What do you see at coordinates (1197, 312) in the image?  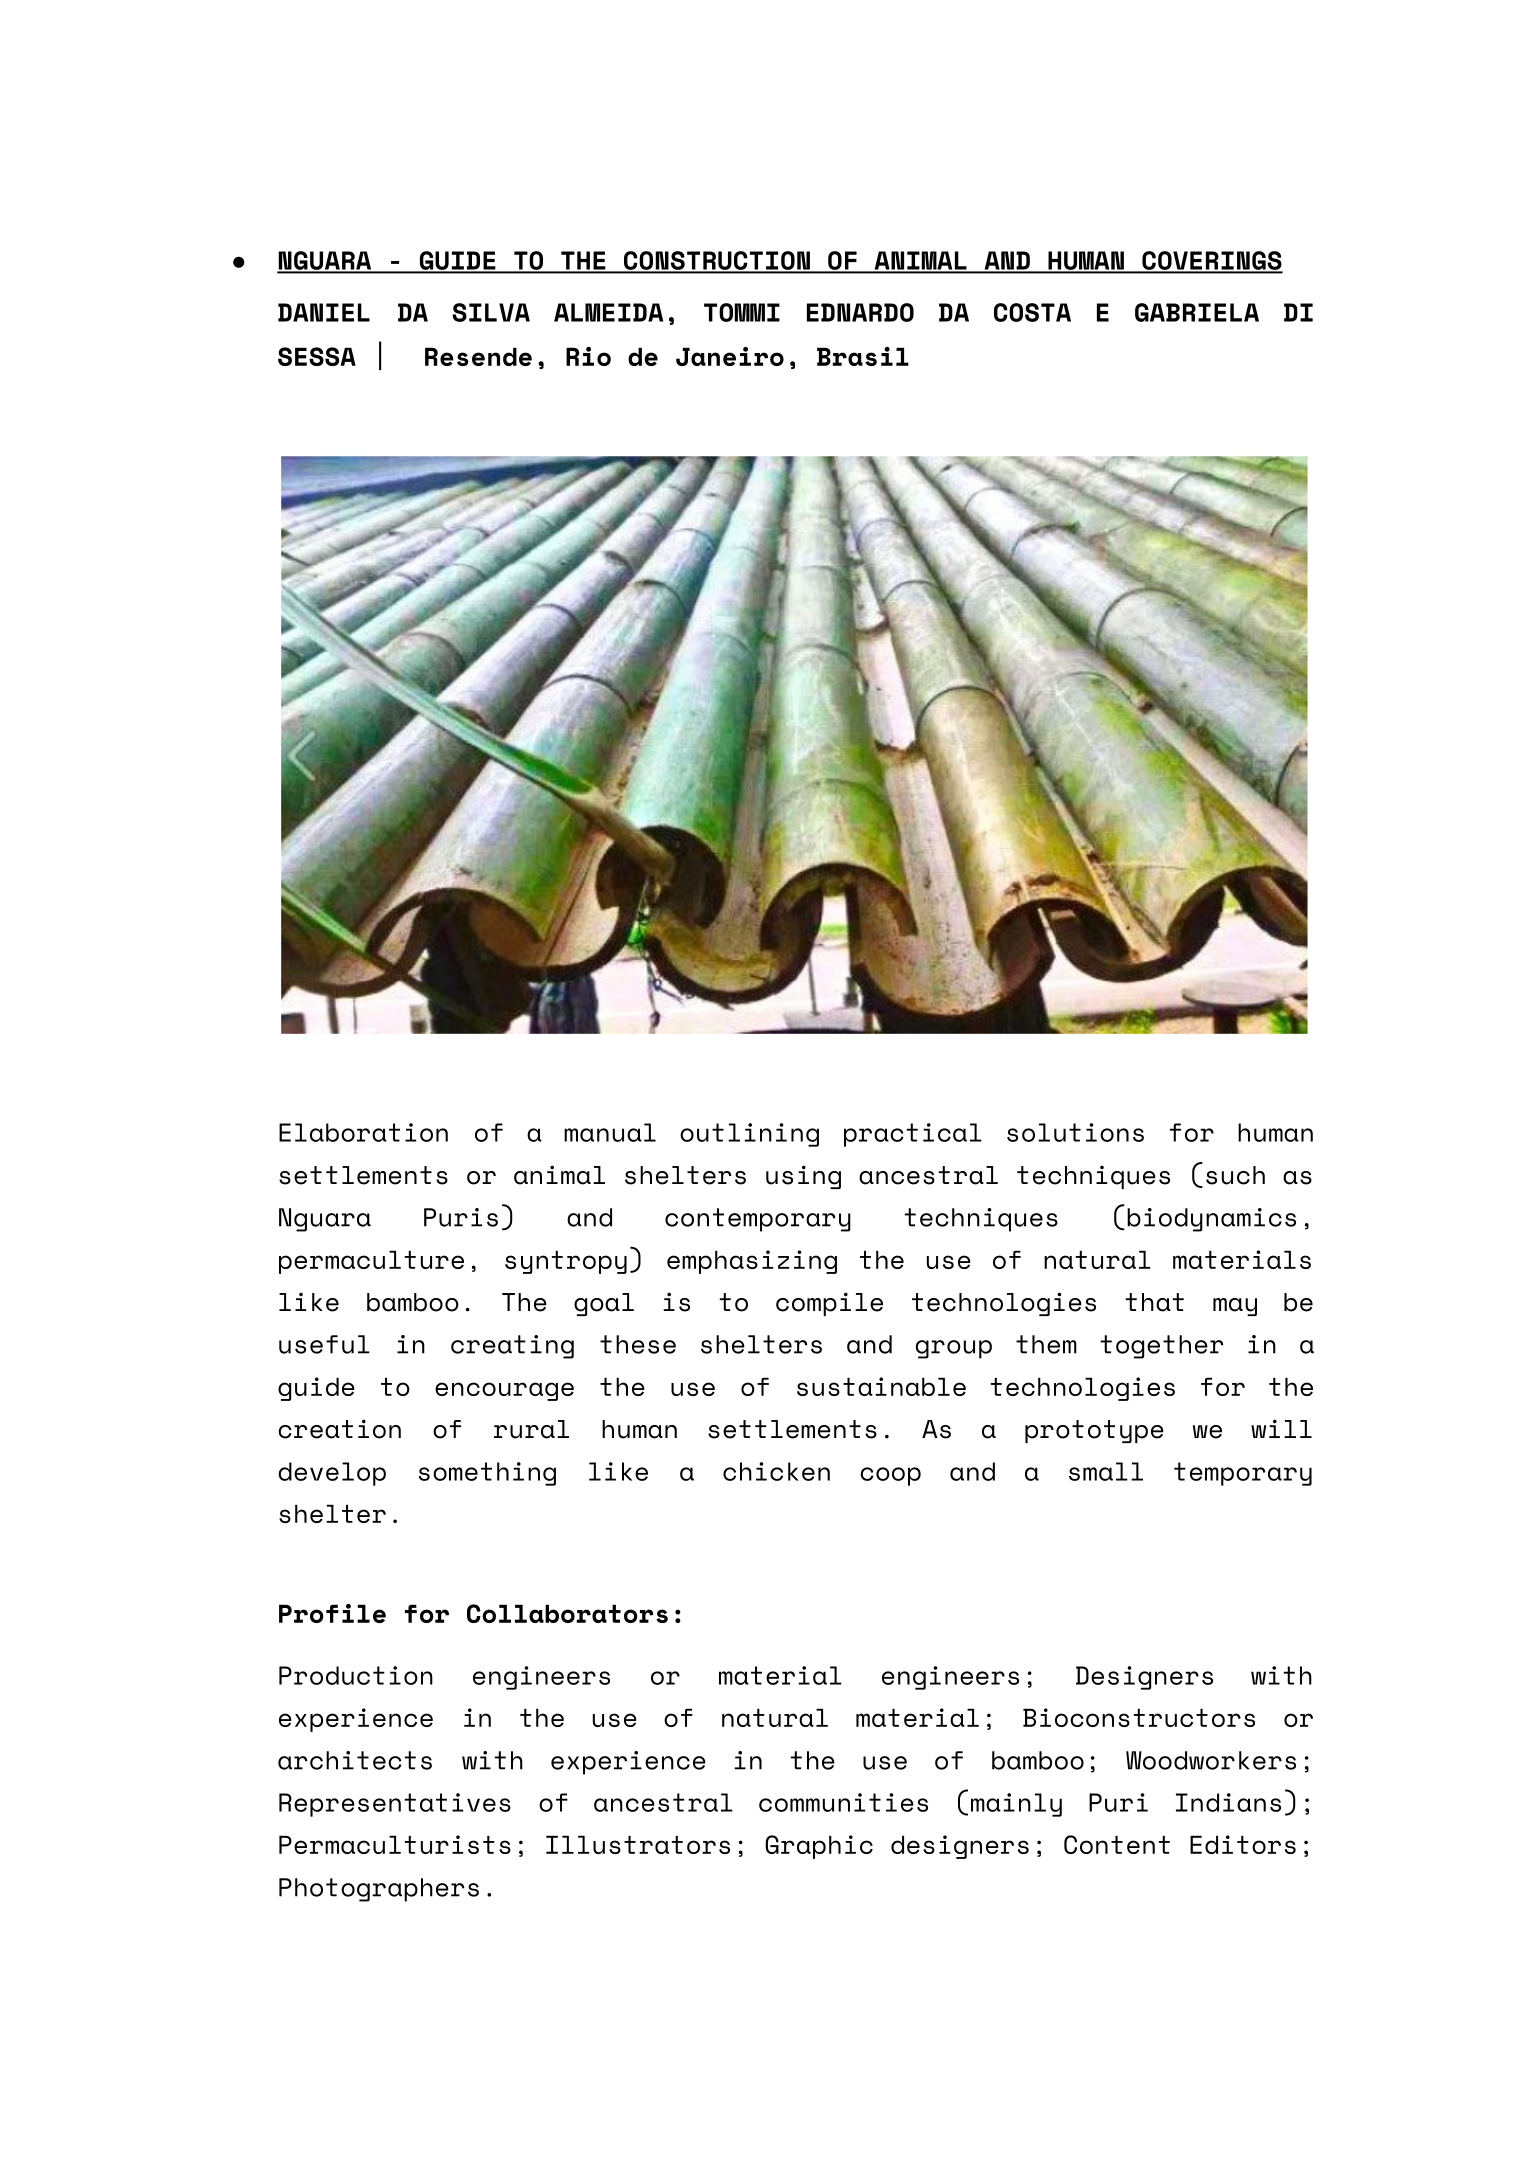 I see `GABRIELA` at bounding box center [1197, 312].
